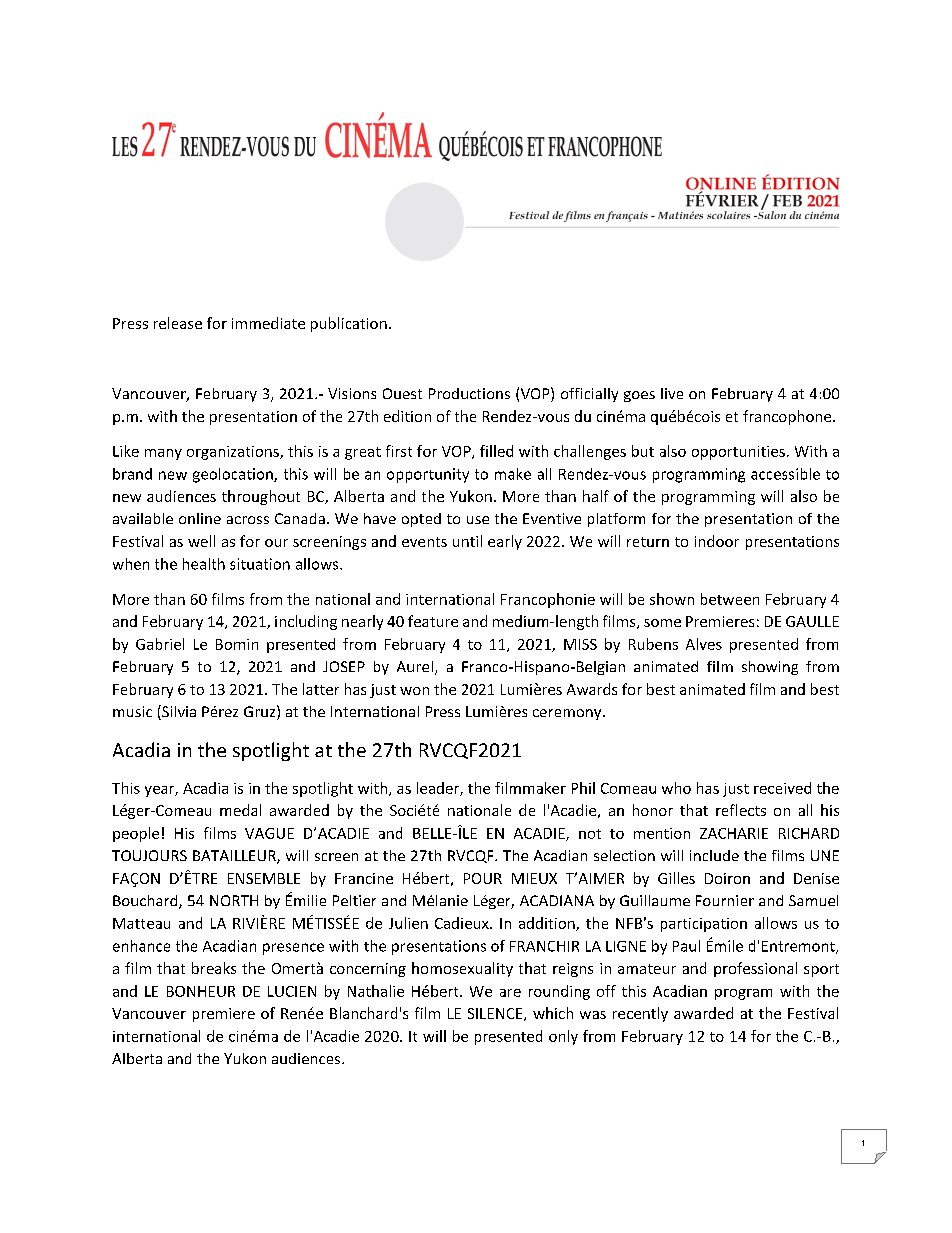 The width and height of the screenshot is (952, 1233). Describe the element at coordinates (234, 475) in the screenshot. I see `geolocation` at that location.
